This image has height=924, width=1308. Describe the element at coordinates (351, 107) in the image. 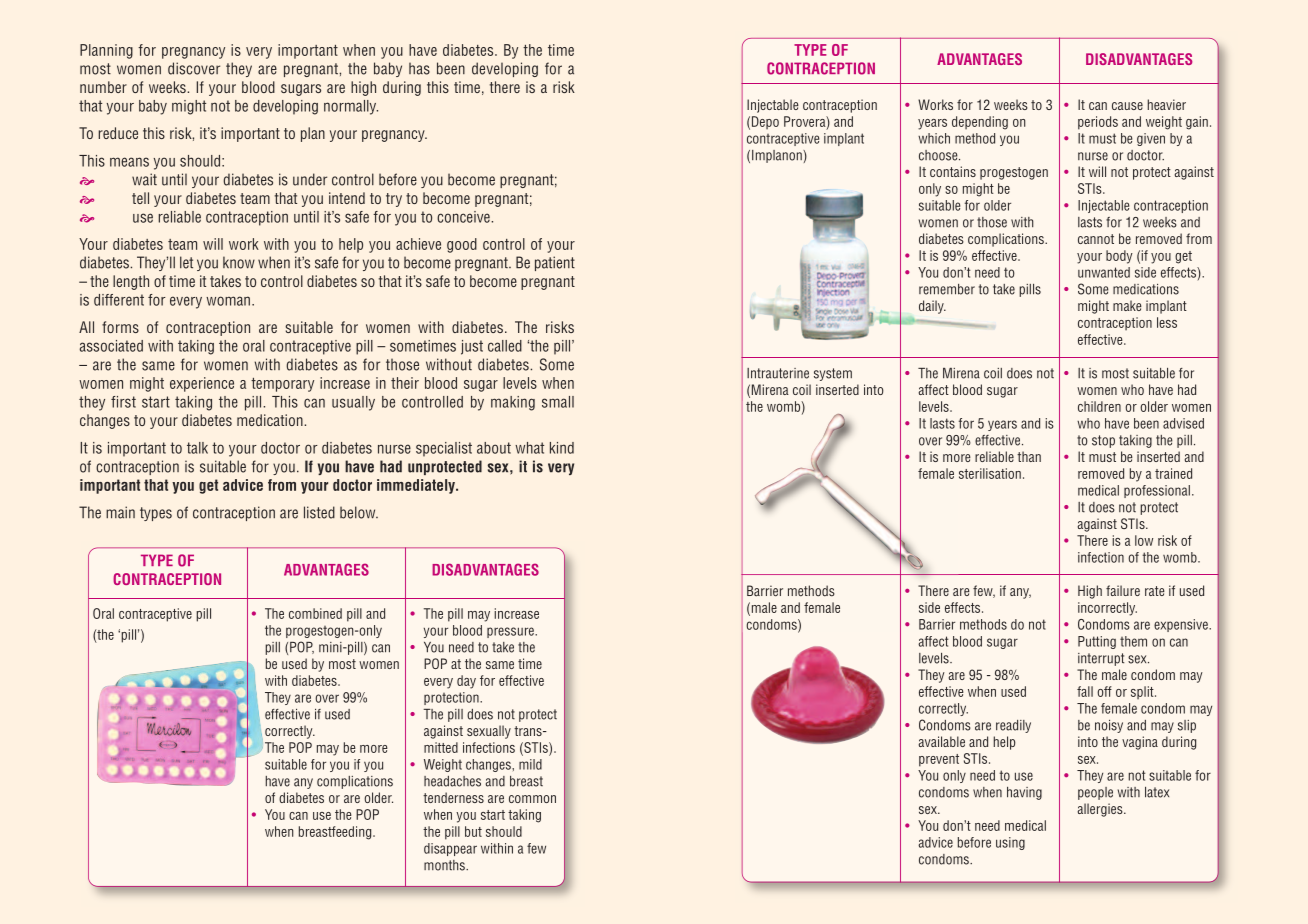

I see `normally` at that location.
